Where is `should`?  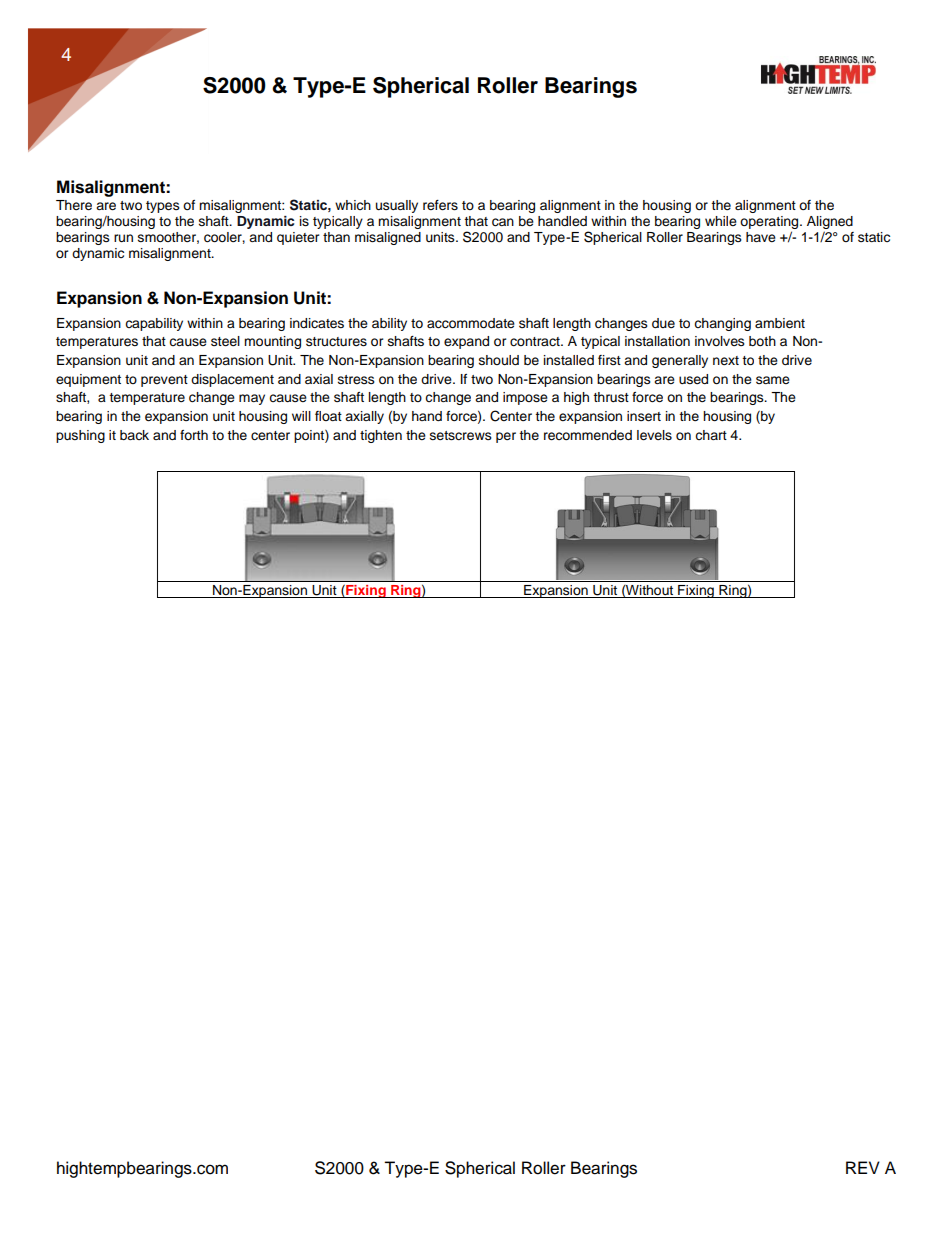
should is located at coordinates (499, 360).
